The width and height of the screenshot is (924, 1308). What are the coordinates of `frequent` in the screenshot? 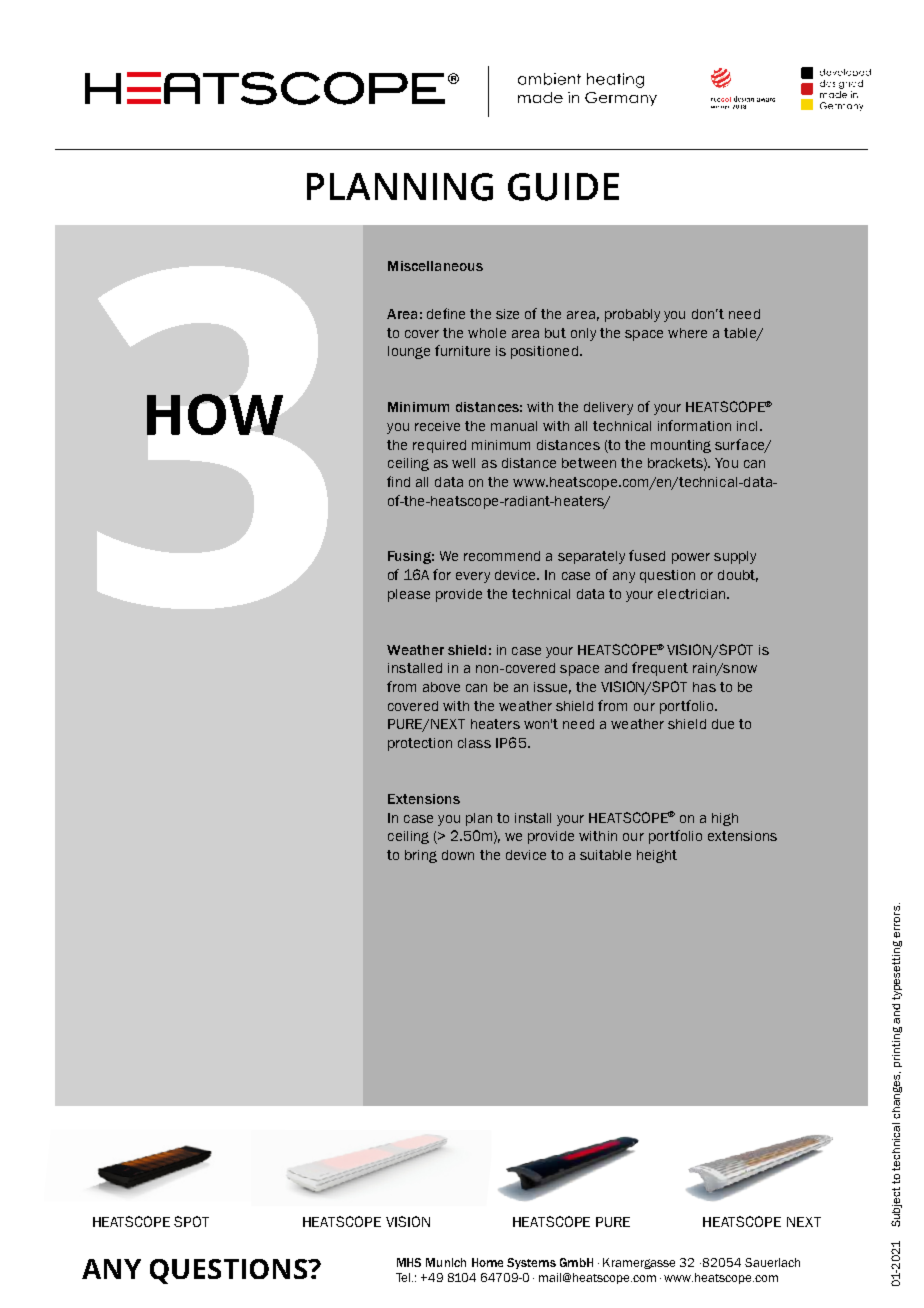 It's located at (660, 669).
